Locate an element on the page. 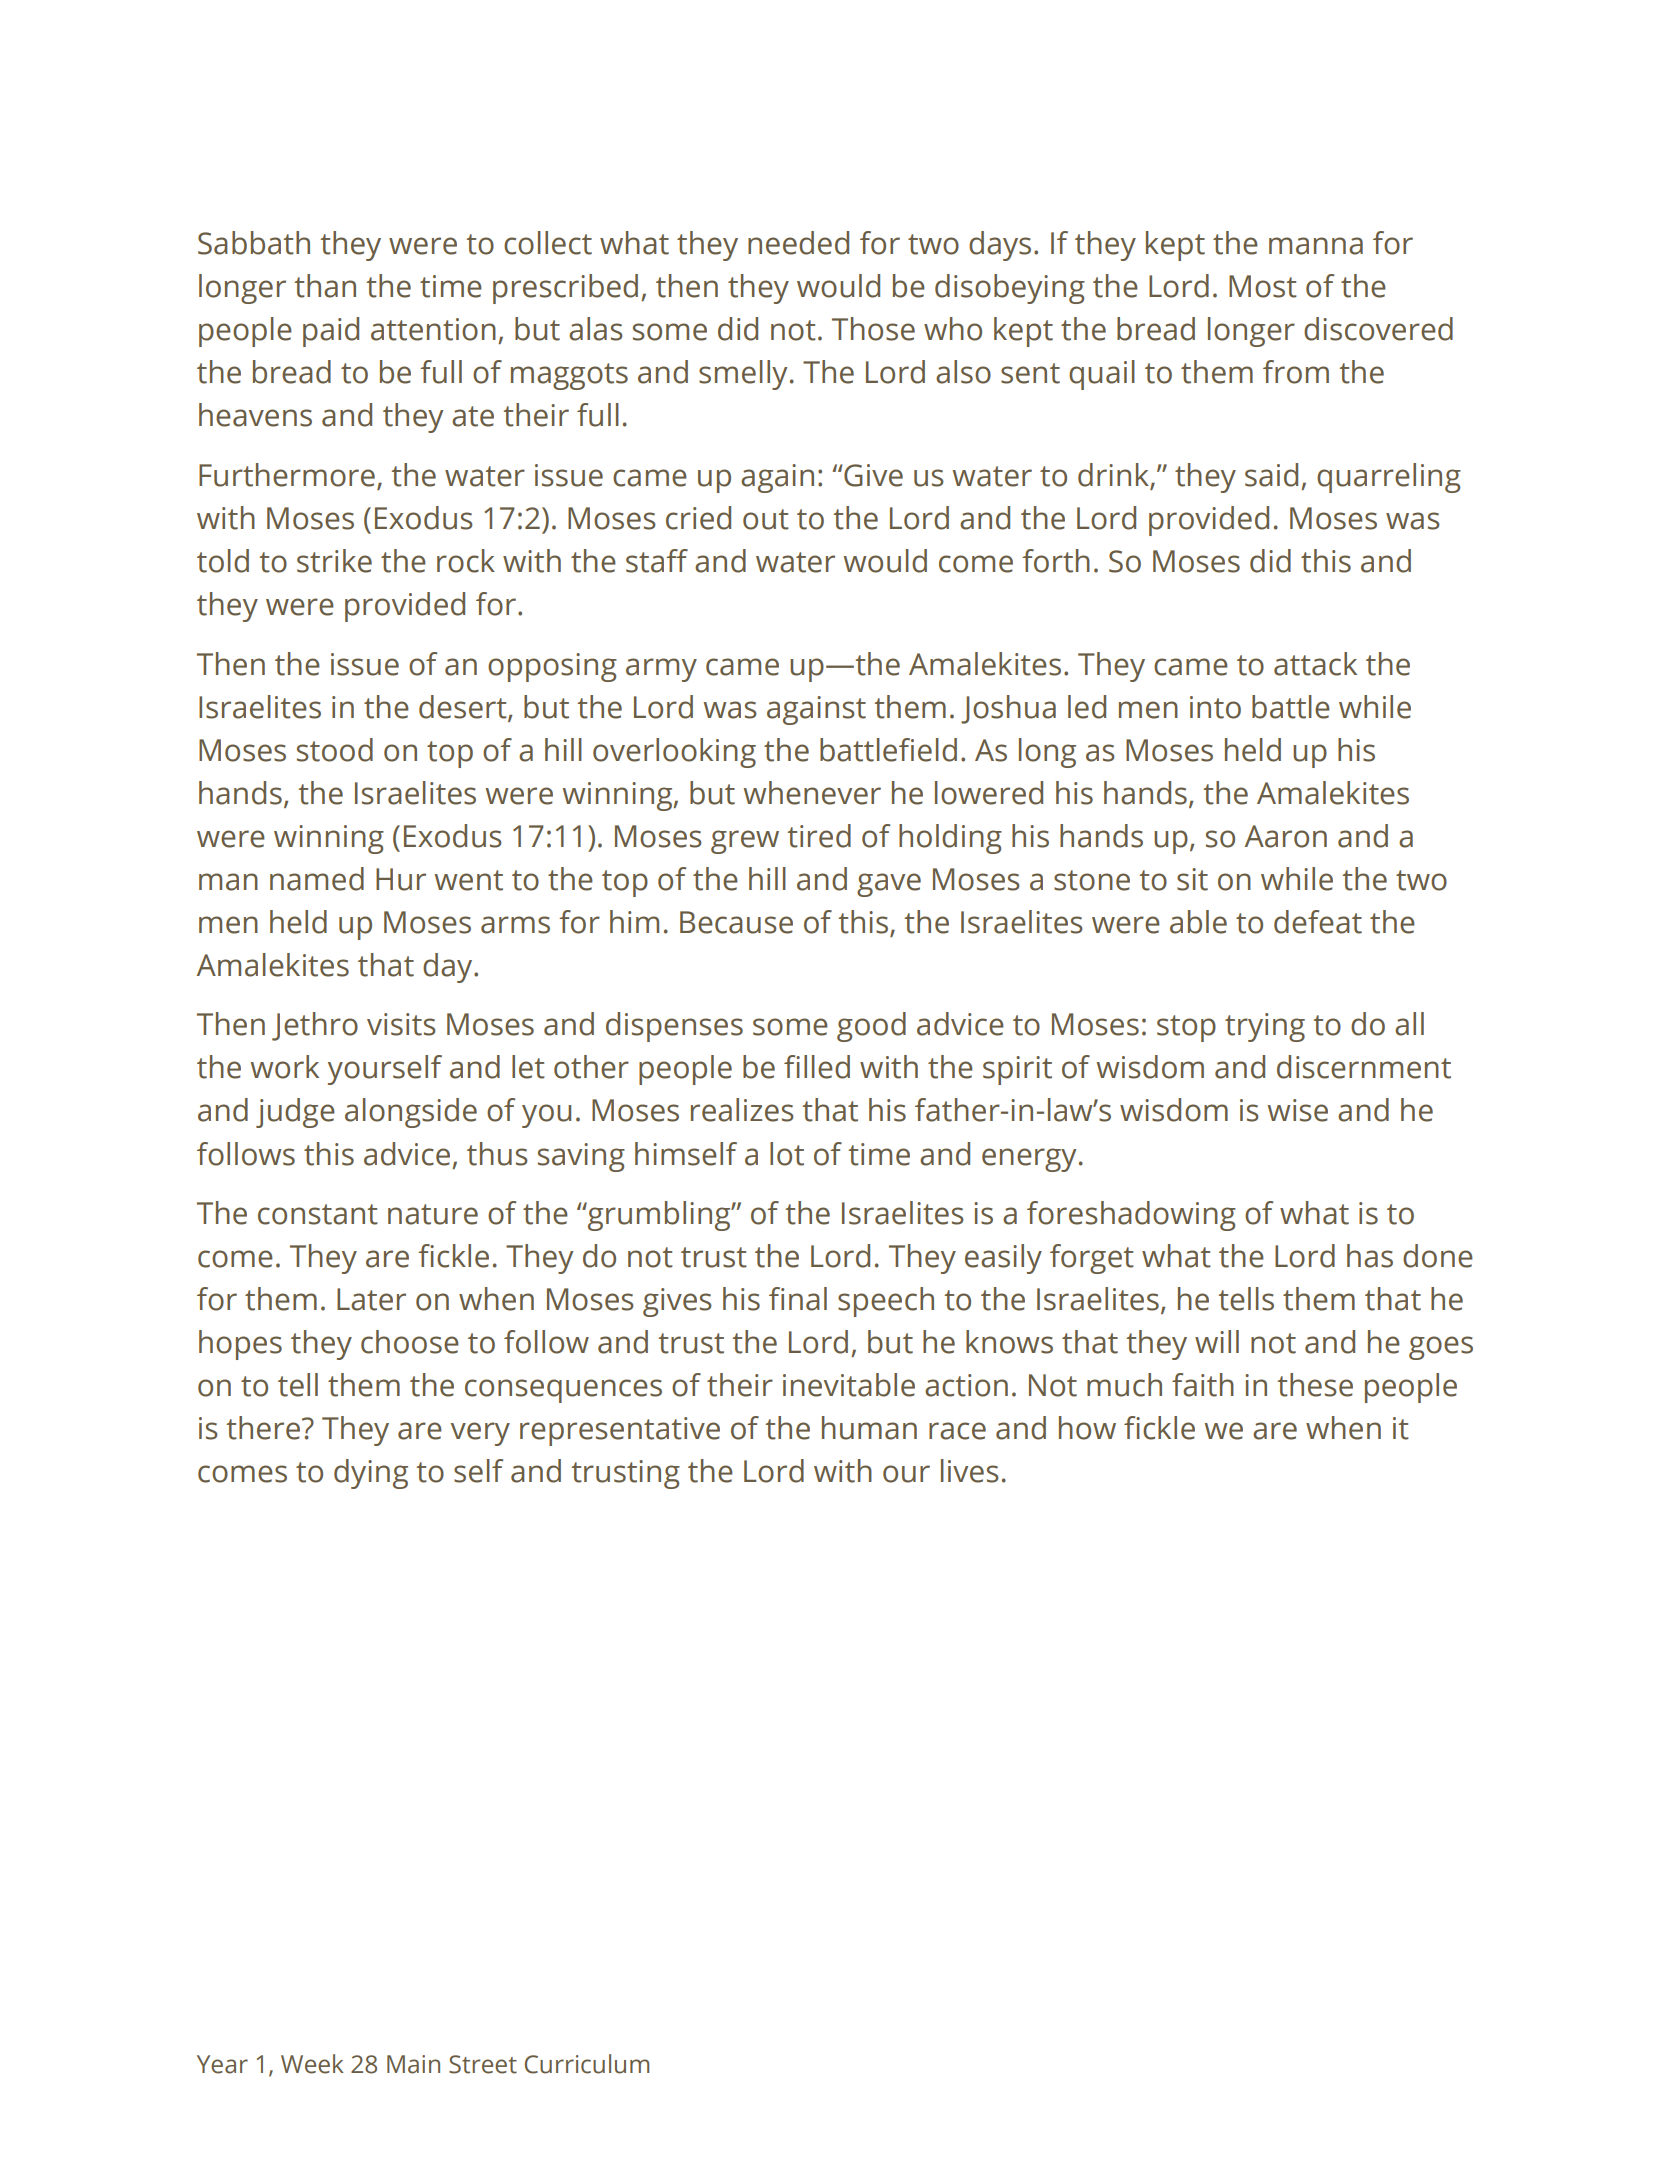 The image size is (1673, 2165). judge is located at coordinates (295, 1113).
